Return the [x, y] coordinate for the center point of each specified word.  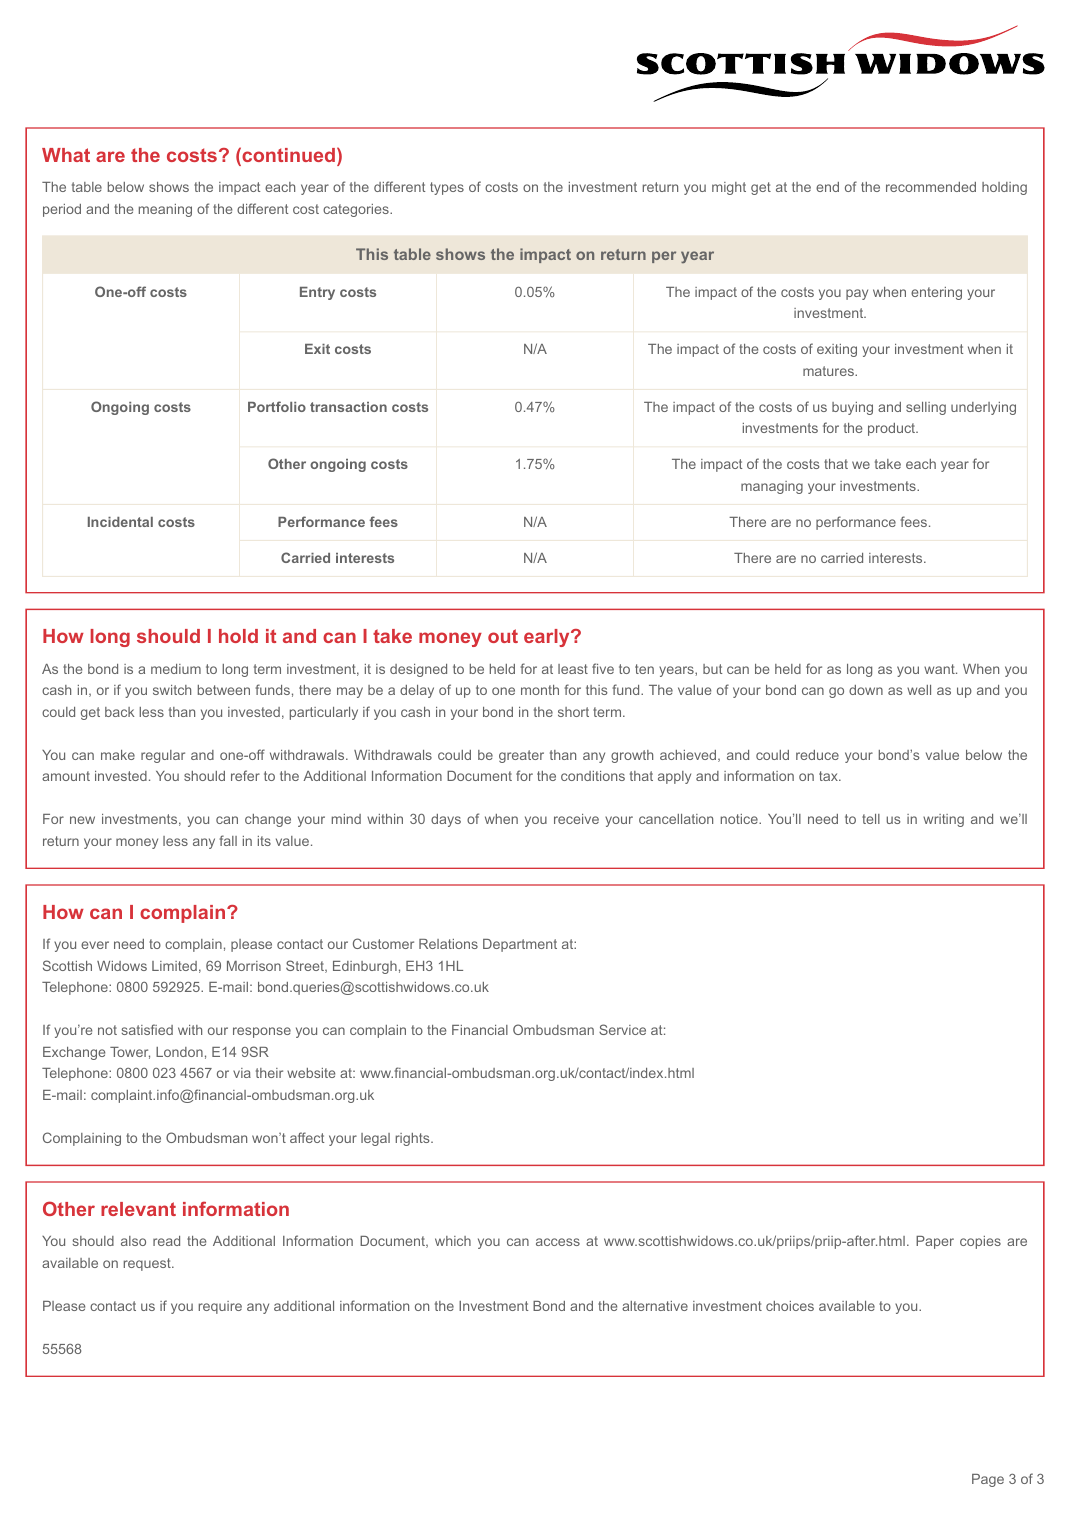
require [220, 1307]
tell [871, 819]
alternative [655, 1306]
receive [576, 819]
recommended [931, 187]
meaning [165, 210]
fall [228, 840]
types [447, 188]
